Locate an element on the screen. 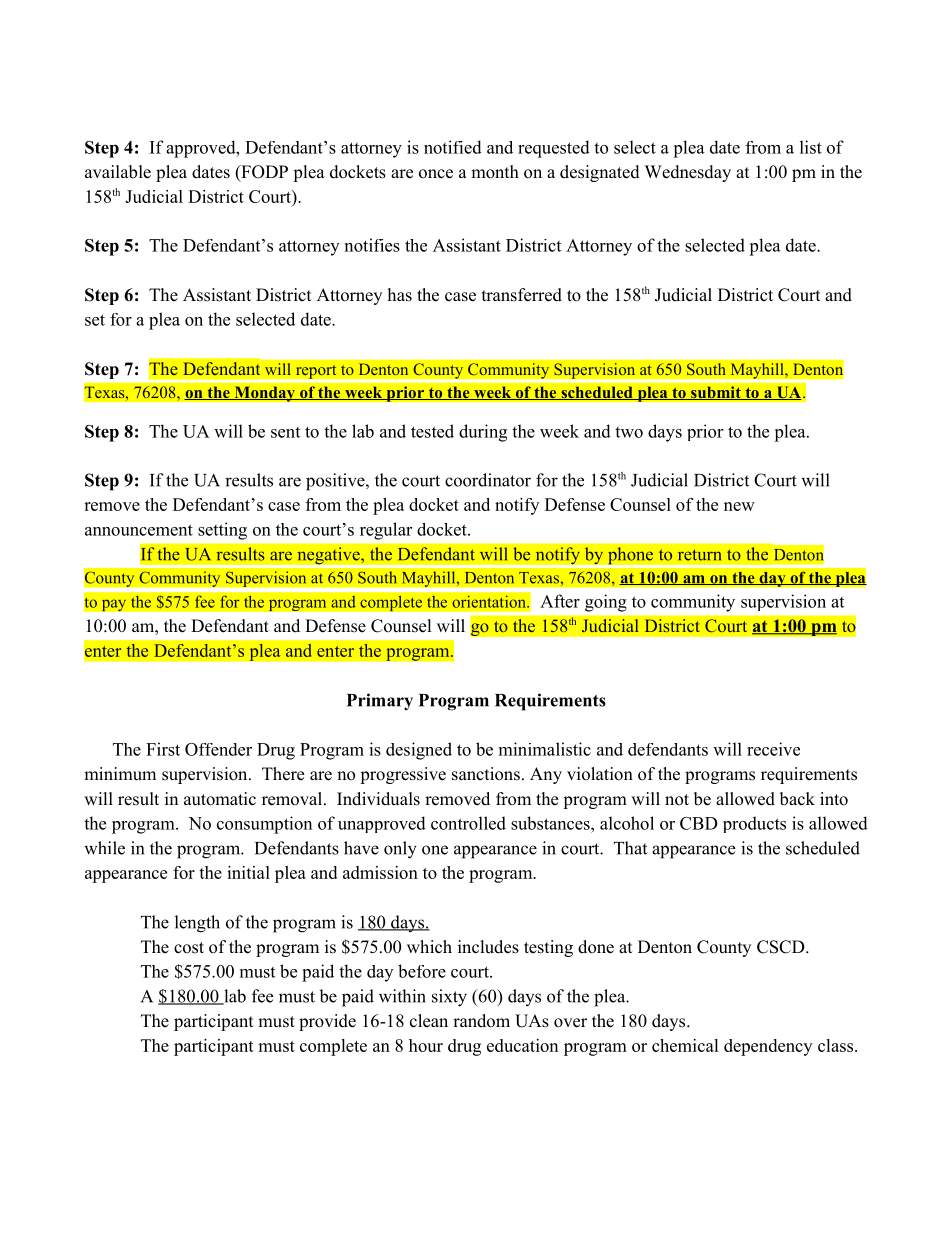 This screenshot has width=952, height=1233. return is located at coordinates (699, 555).
